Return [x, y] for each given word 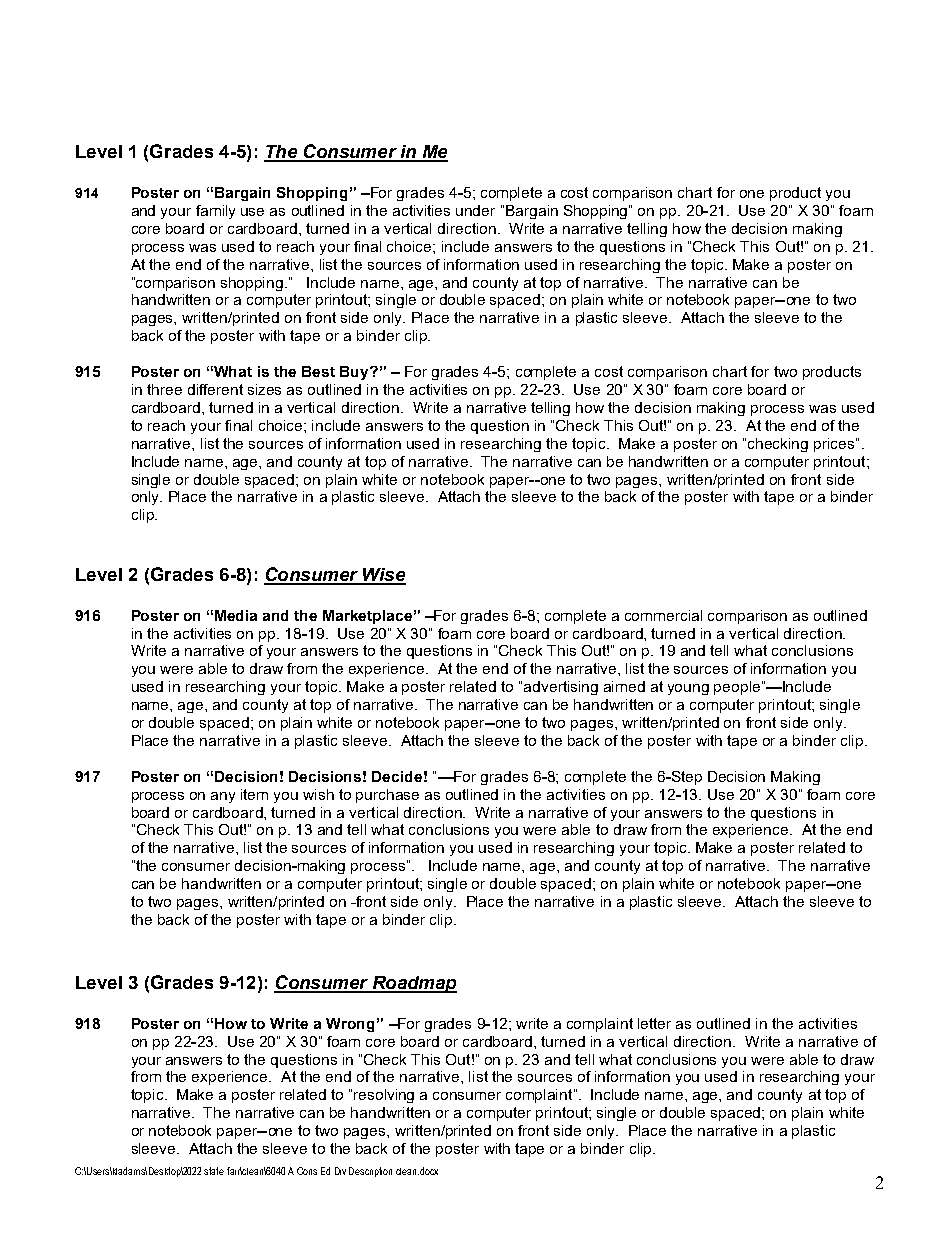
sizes [264, 389]
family [215, 212]
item [254, 794]
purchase [387, 796]
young [688, 689]
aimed [624, 686]
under [475, 210]
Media [236, 615]
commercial [663, 615]
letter [654, 1023]
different [215, 389]
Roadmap [413, 984]
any [223, 797]
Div [340, 1171]
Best [318, 371]
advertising [561, 688]
